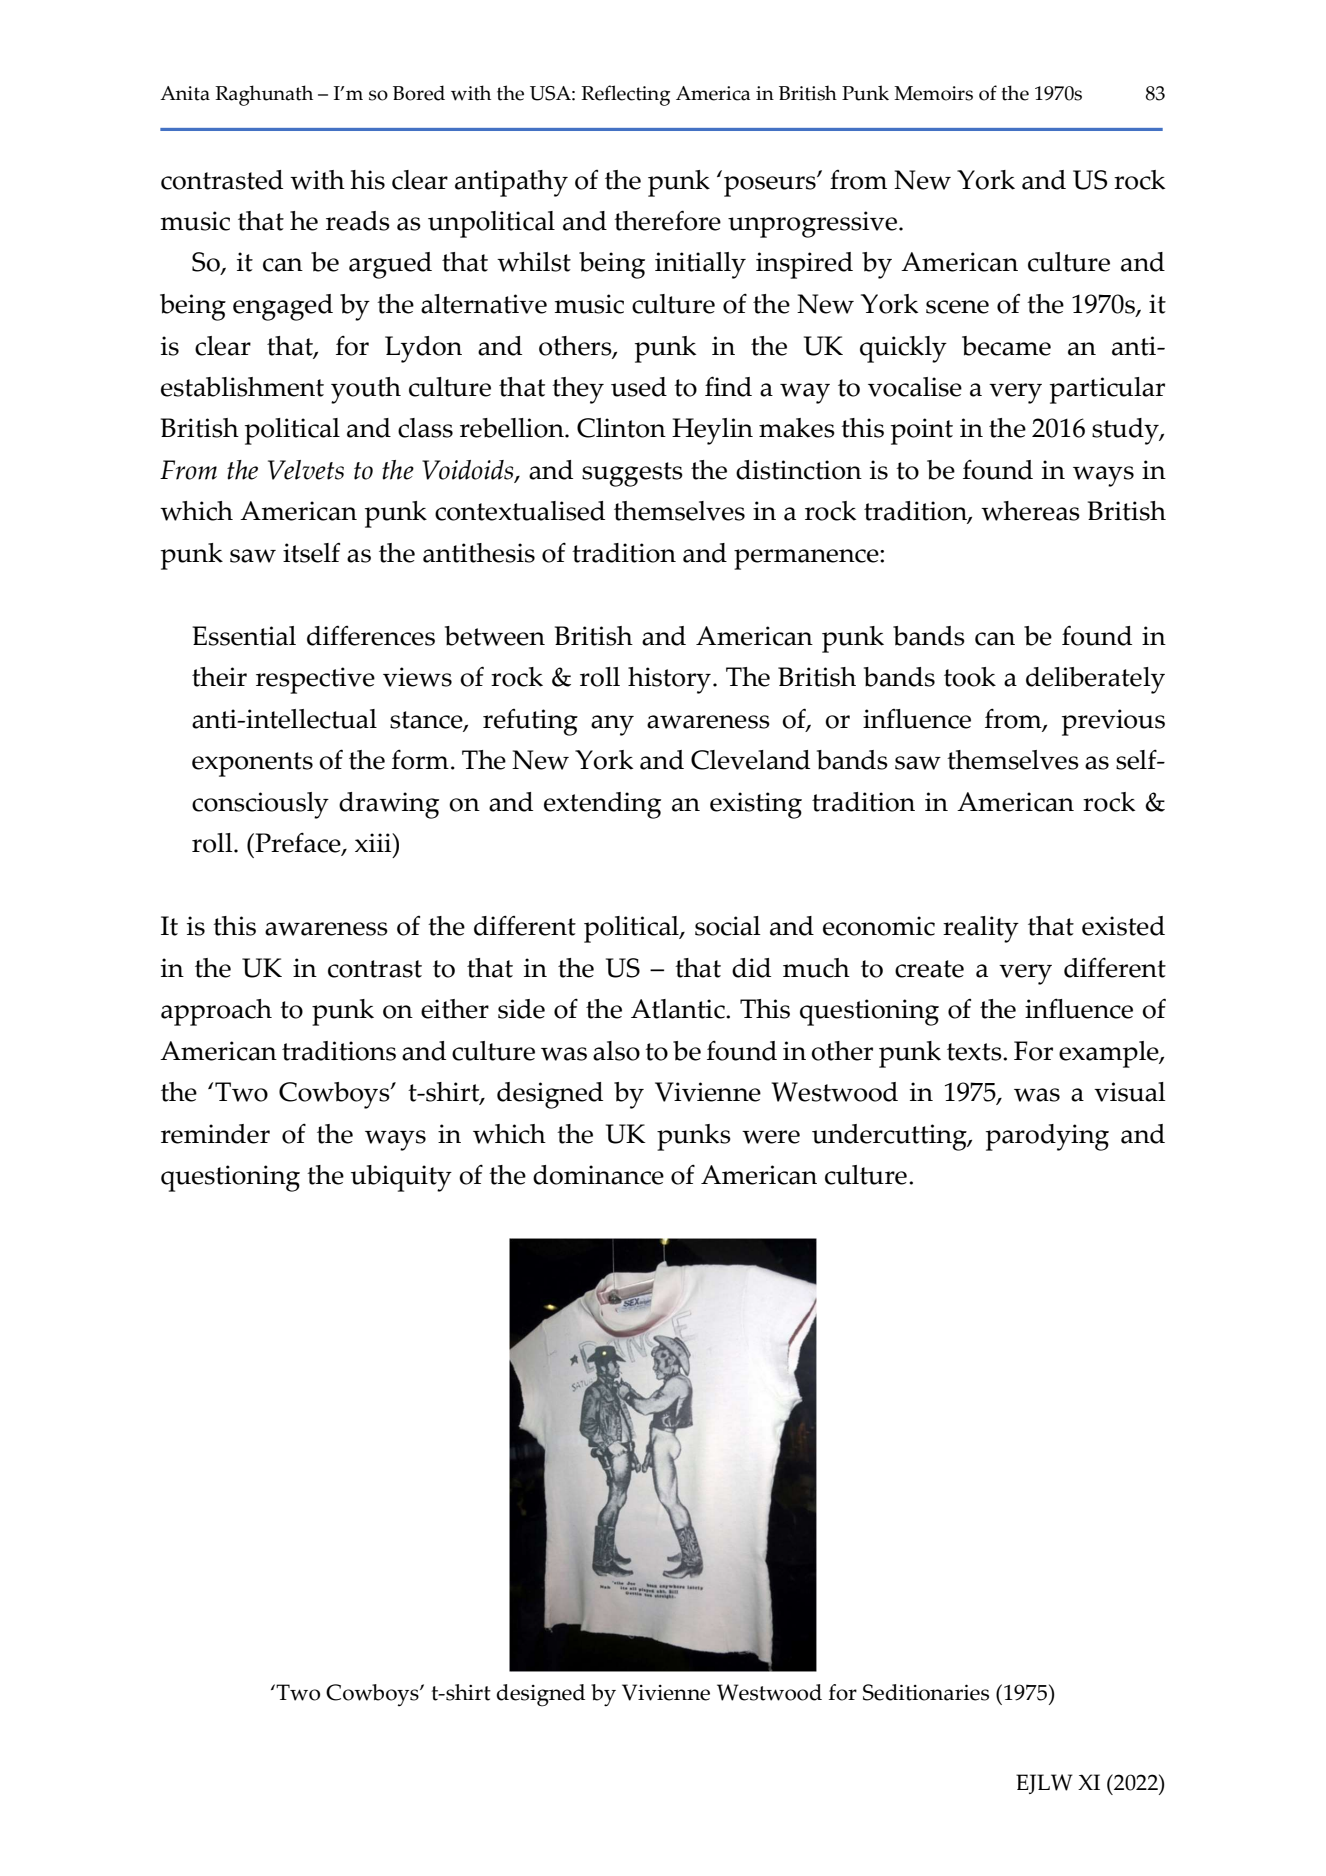  What do you see at coordinates (1113, 722) in the image?
I see `previous` at bounding box center [1113, 722].
